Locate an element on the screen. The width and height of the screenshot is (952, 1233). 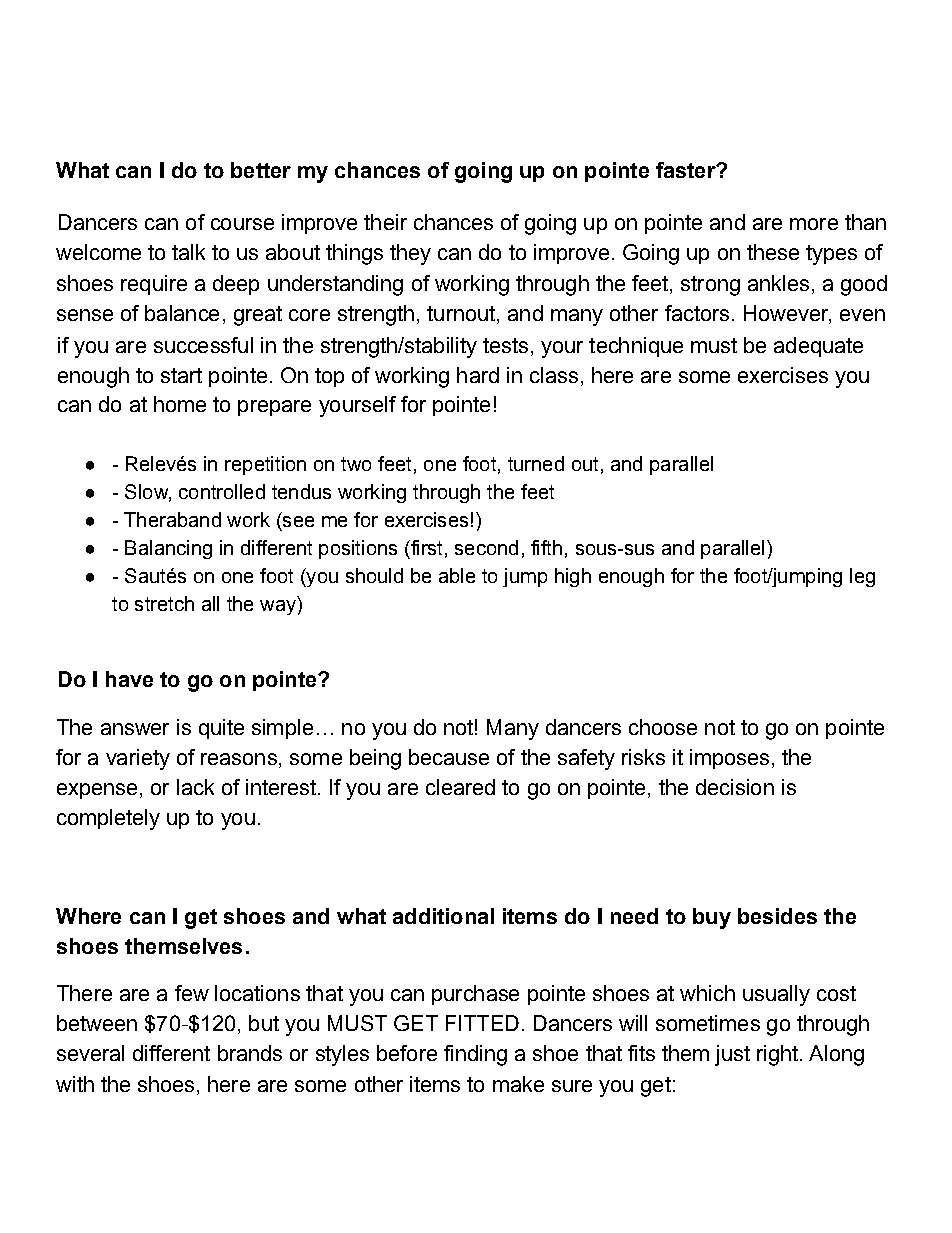
additional is located at coordinates (443, 916).
